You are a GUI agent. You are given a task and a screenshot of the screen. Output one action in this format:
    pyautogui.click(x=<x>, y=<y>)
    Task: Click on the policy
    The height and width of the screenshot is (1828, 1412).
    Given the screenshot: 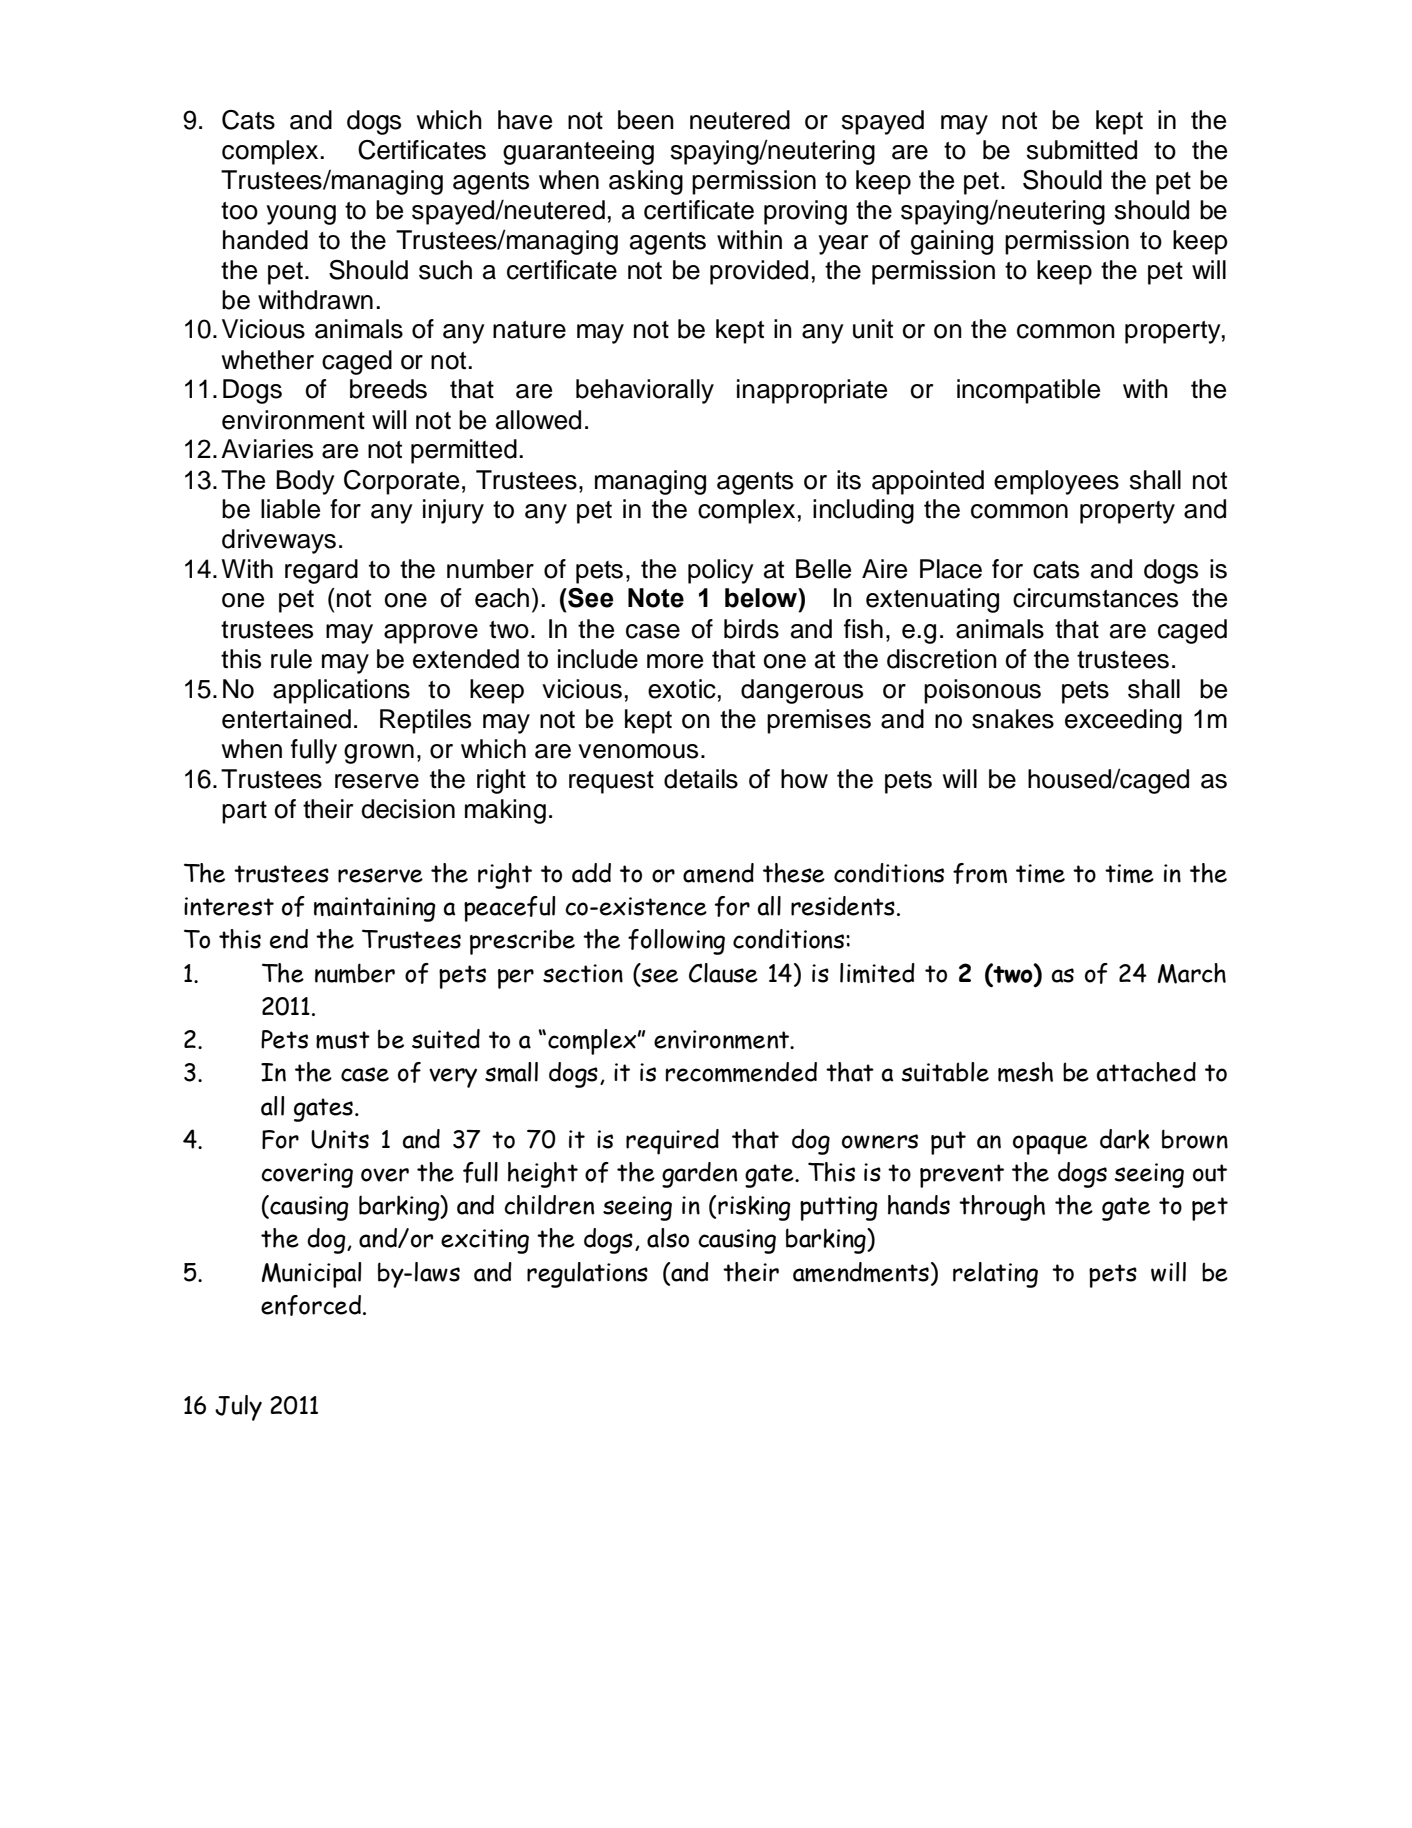 What is the action you would take?
    pyautogui.click(x=721, y=571)
